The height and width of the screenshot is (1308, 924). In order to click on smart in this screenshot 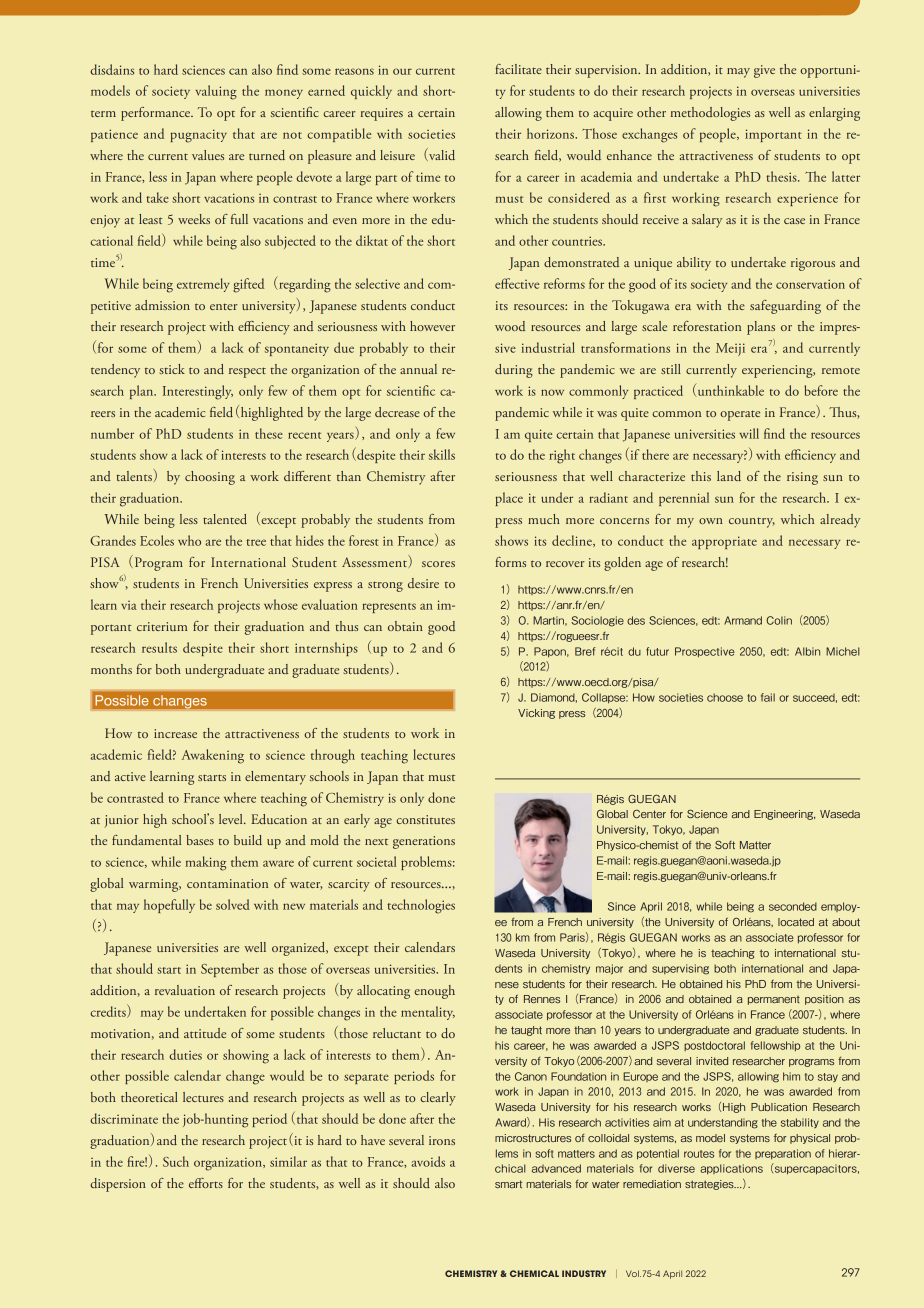, I will do `click(508, 1184)`.
